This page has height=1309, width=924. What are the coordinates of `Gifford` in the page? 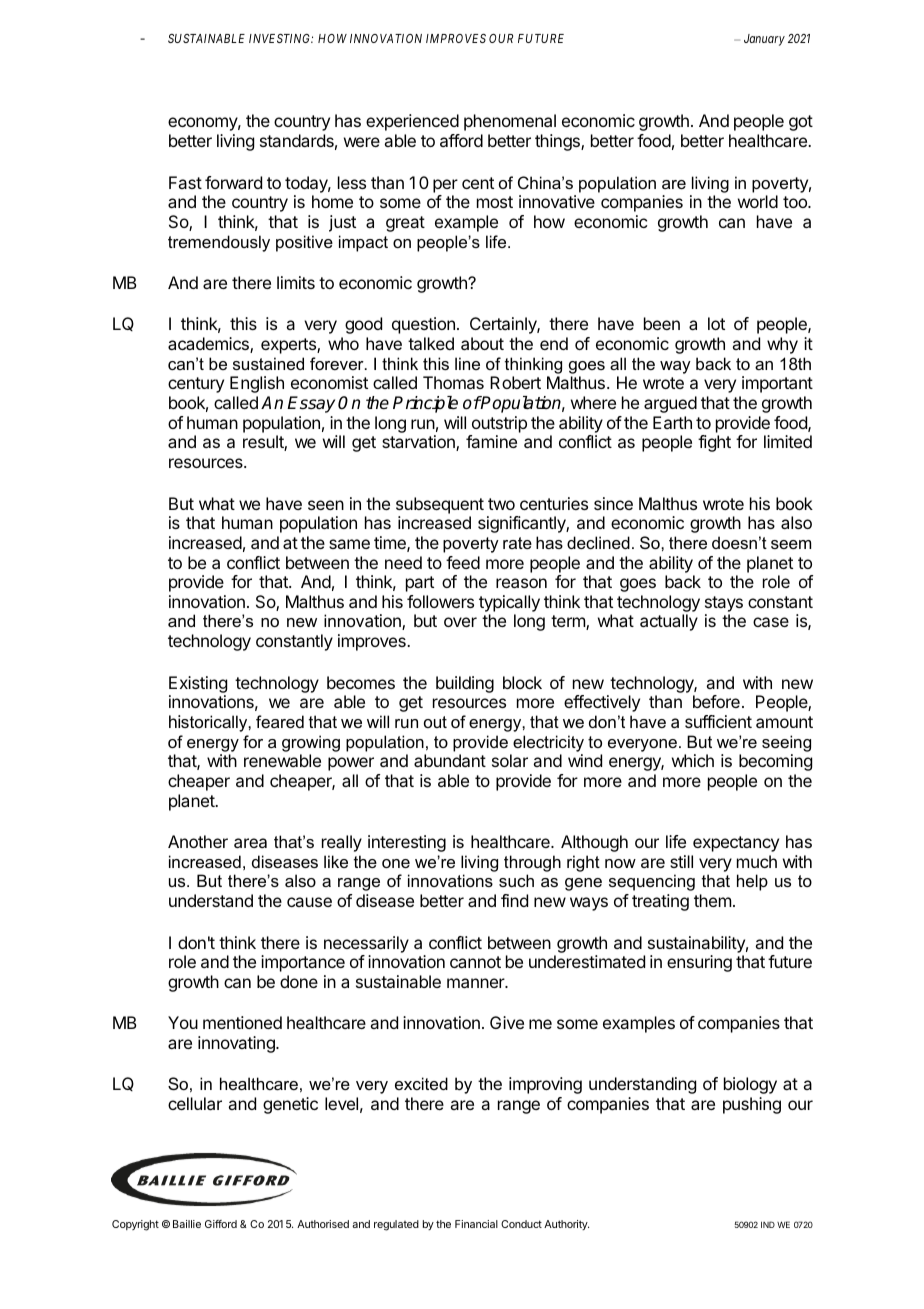 It's located at (221, 1224).
